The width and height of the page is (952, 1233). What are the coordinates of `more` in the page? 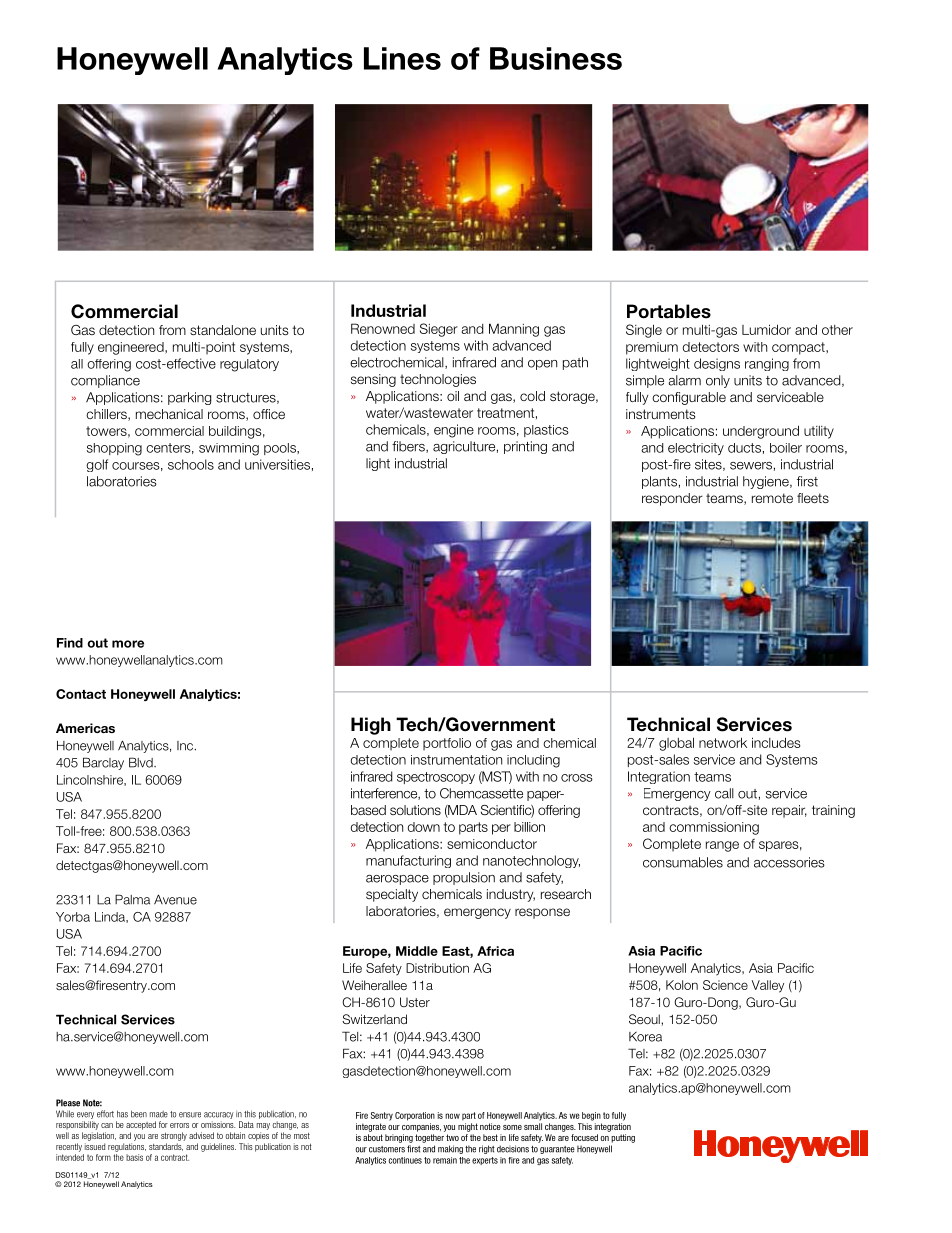 It's located at (128, 644).
